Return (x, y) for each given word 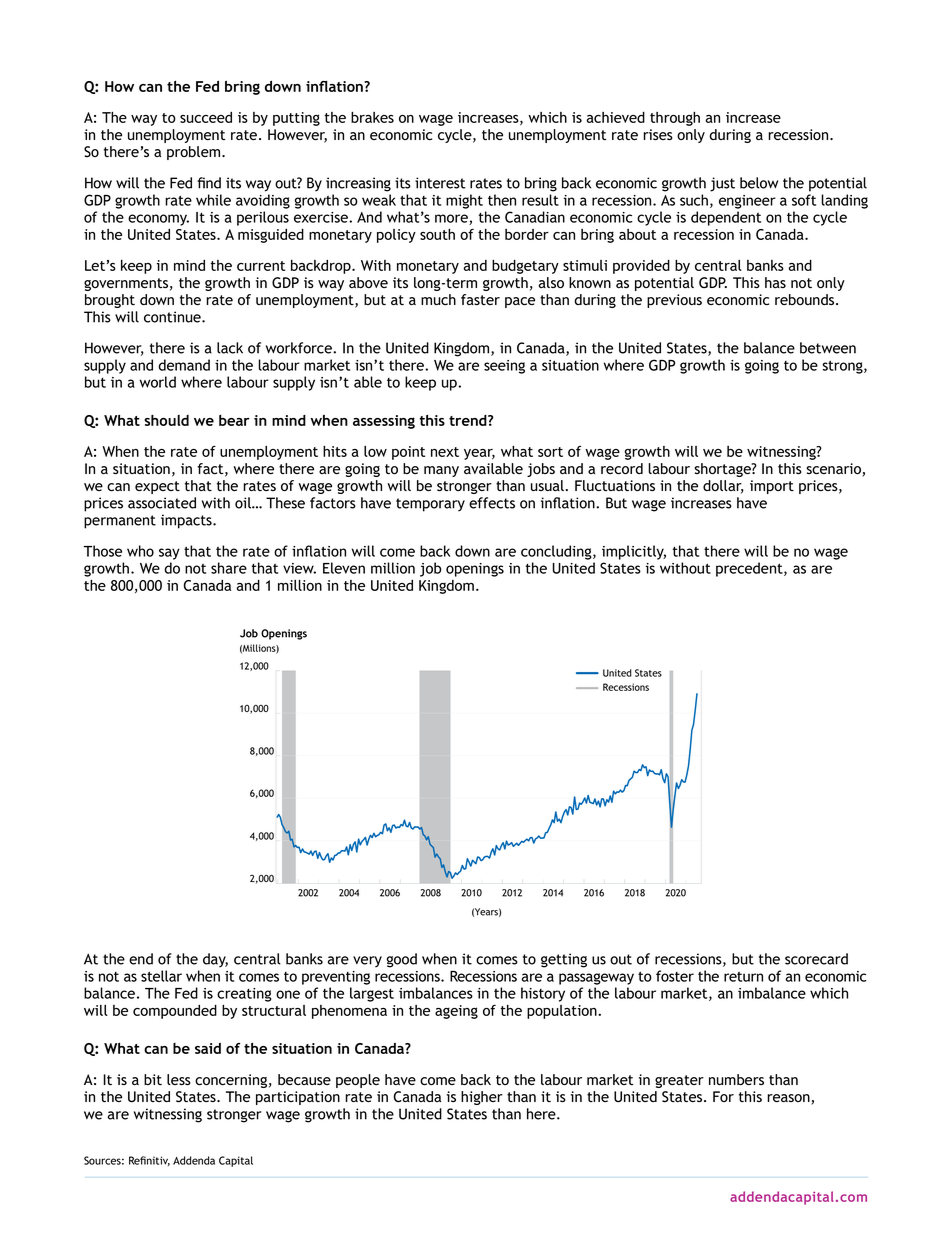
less (179, 1079)
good (402, 960)
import (772, 487)
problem (195, 153)
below (759, 183)
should (166, 420)
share (229, 568)
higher (482, 1098)
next (445, 452)
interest (440, 183)
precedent (750, 569)
